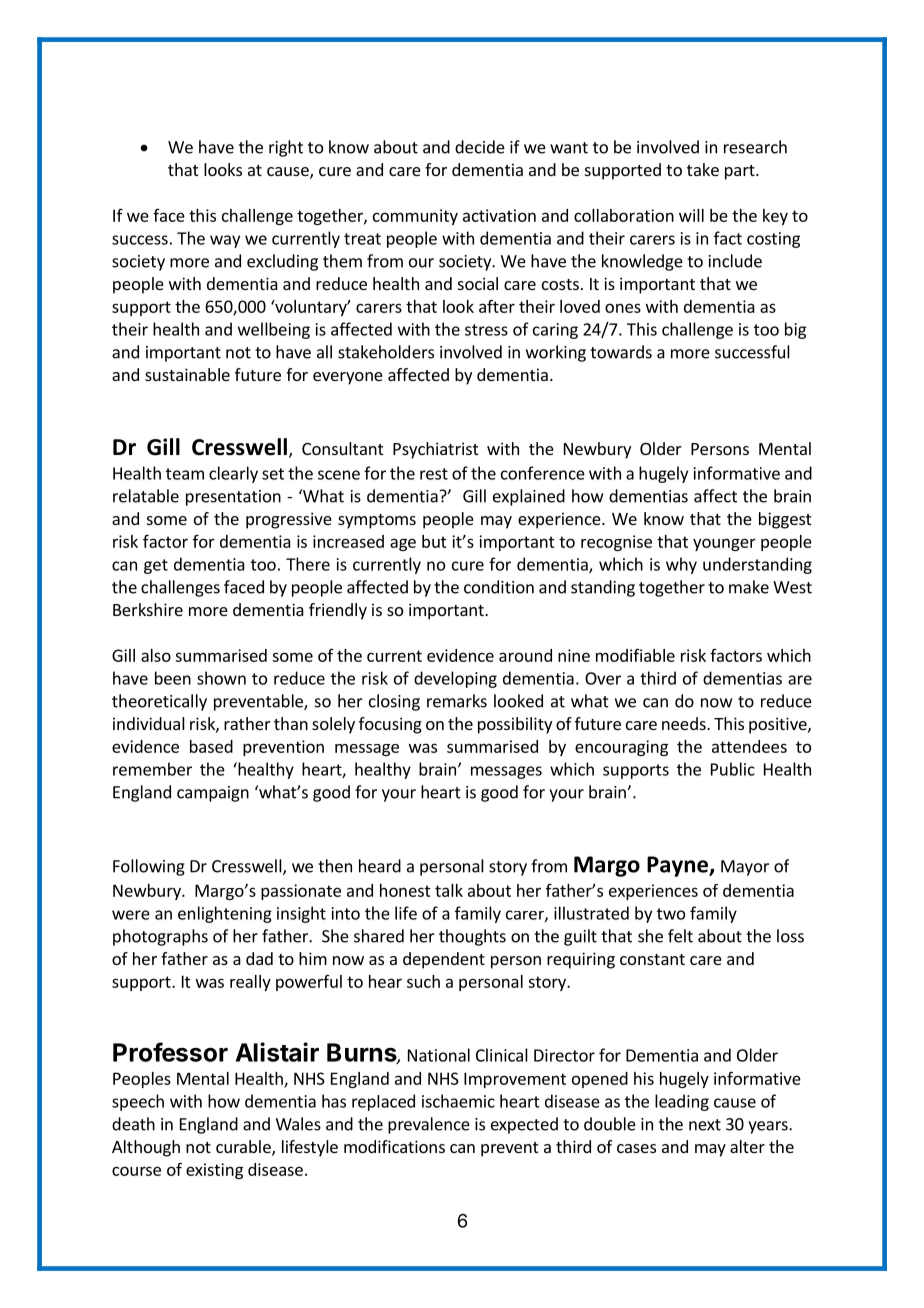  Describe the element at coordinates (705, 1125) in the image. I see `next` at that location.
